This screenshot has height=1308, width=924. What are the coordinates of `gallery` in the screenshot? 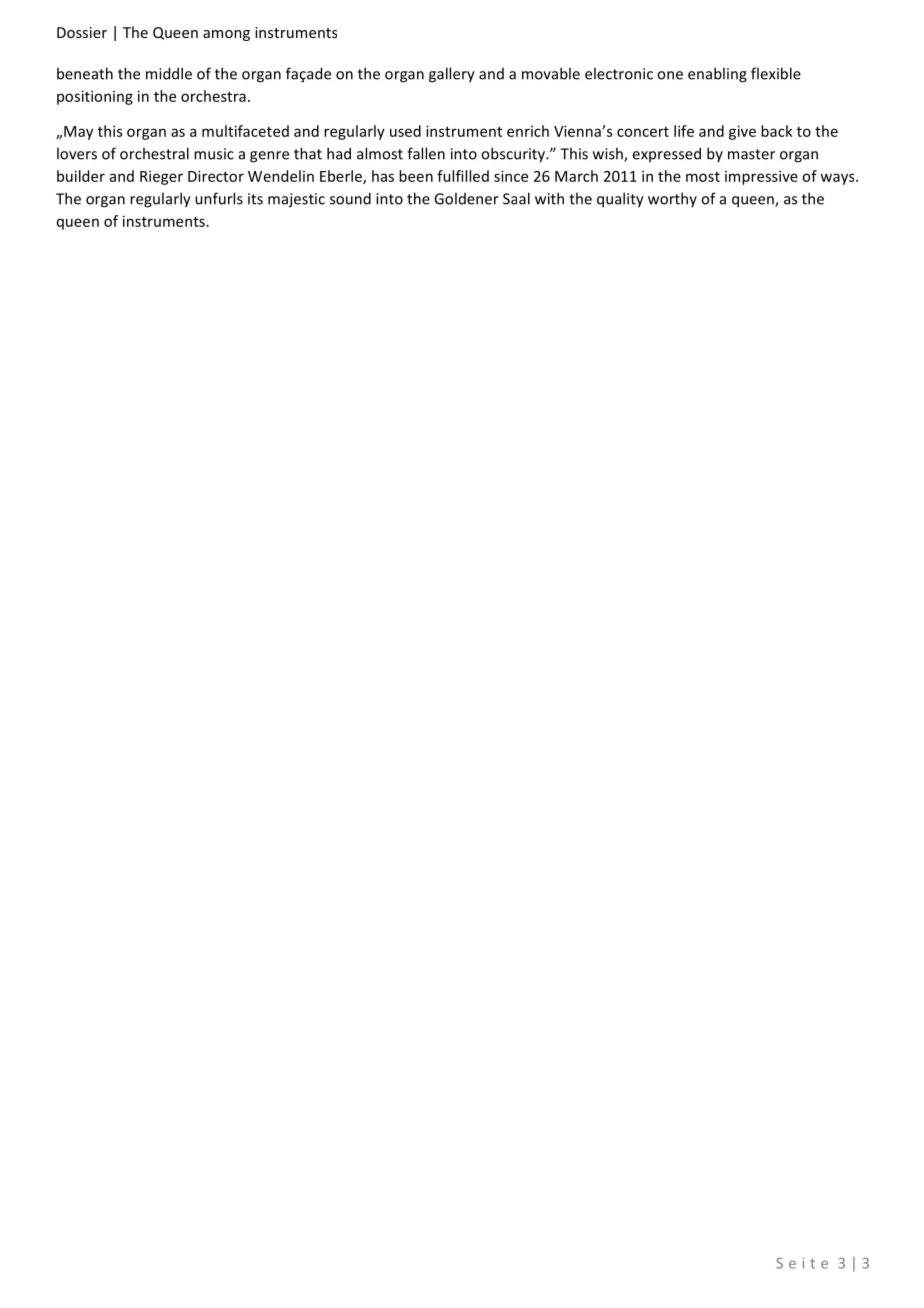 It's located at (452, 75).
